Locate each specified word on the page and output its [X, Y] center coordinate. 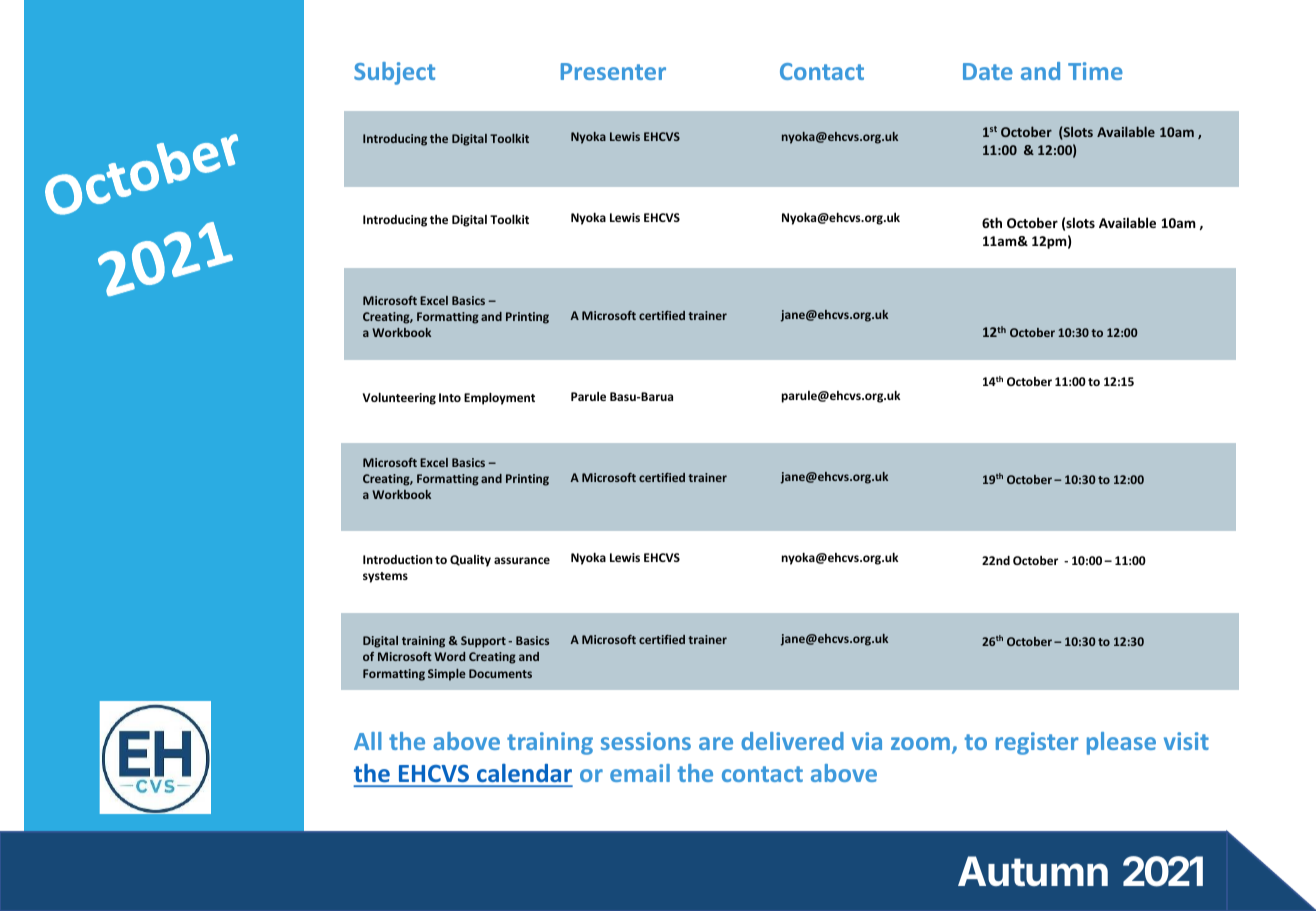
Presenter [613, 71]
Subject [394, 73]
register [1037, 743]
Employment [499, 398]
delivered [792, 741]
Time [1095, 71]
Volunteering [399, 398]
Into [450, 397]
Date [988, 71]
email [640, 773]
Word [449, 656]
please [1121, 743]
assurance [522, 560]
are [716, 743]
